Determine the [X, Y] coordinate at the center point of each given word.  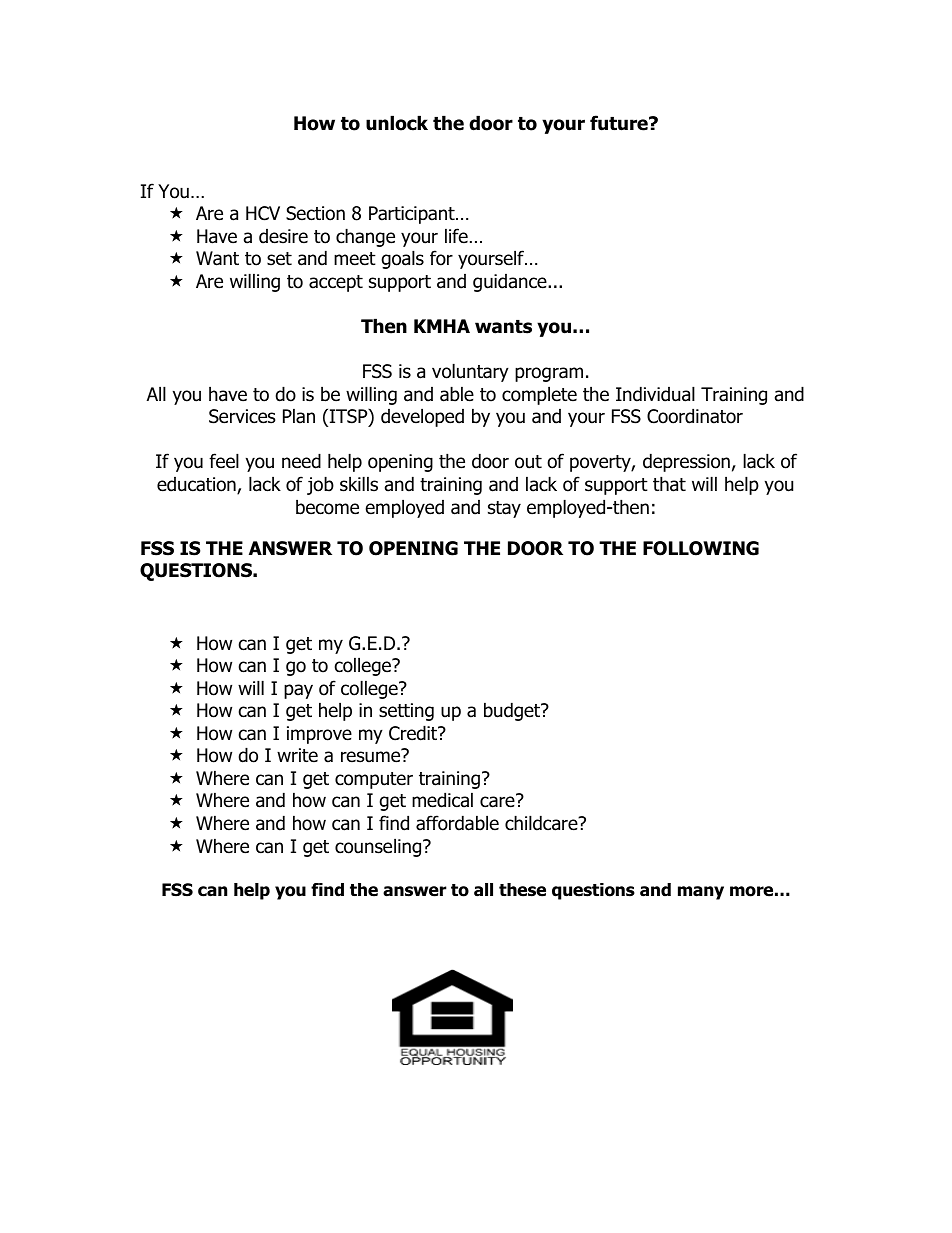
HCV [263, 213]
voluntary [470, 372]
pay [298, 691]
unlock [397, 123]
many [701, 893]
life [456, 236]
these [522, 890]
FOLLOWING [701, 548]
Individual [655, 394]
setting [406, 712]
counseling [379, 847]
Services [242, 416]
